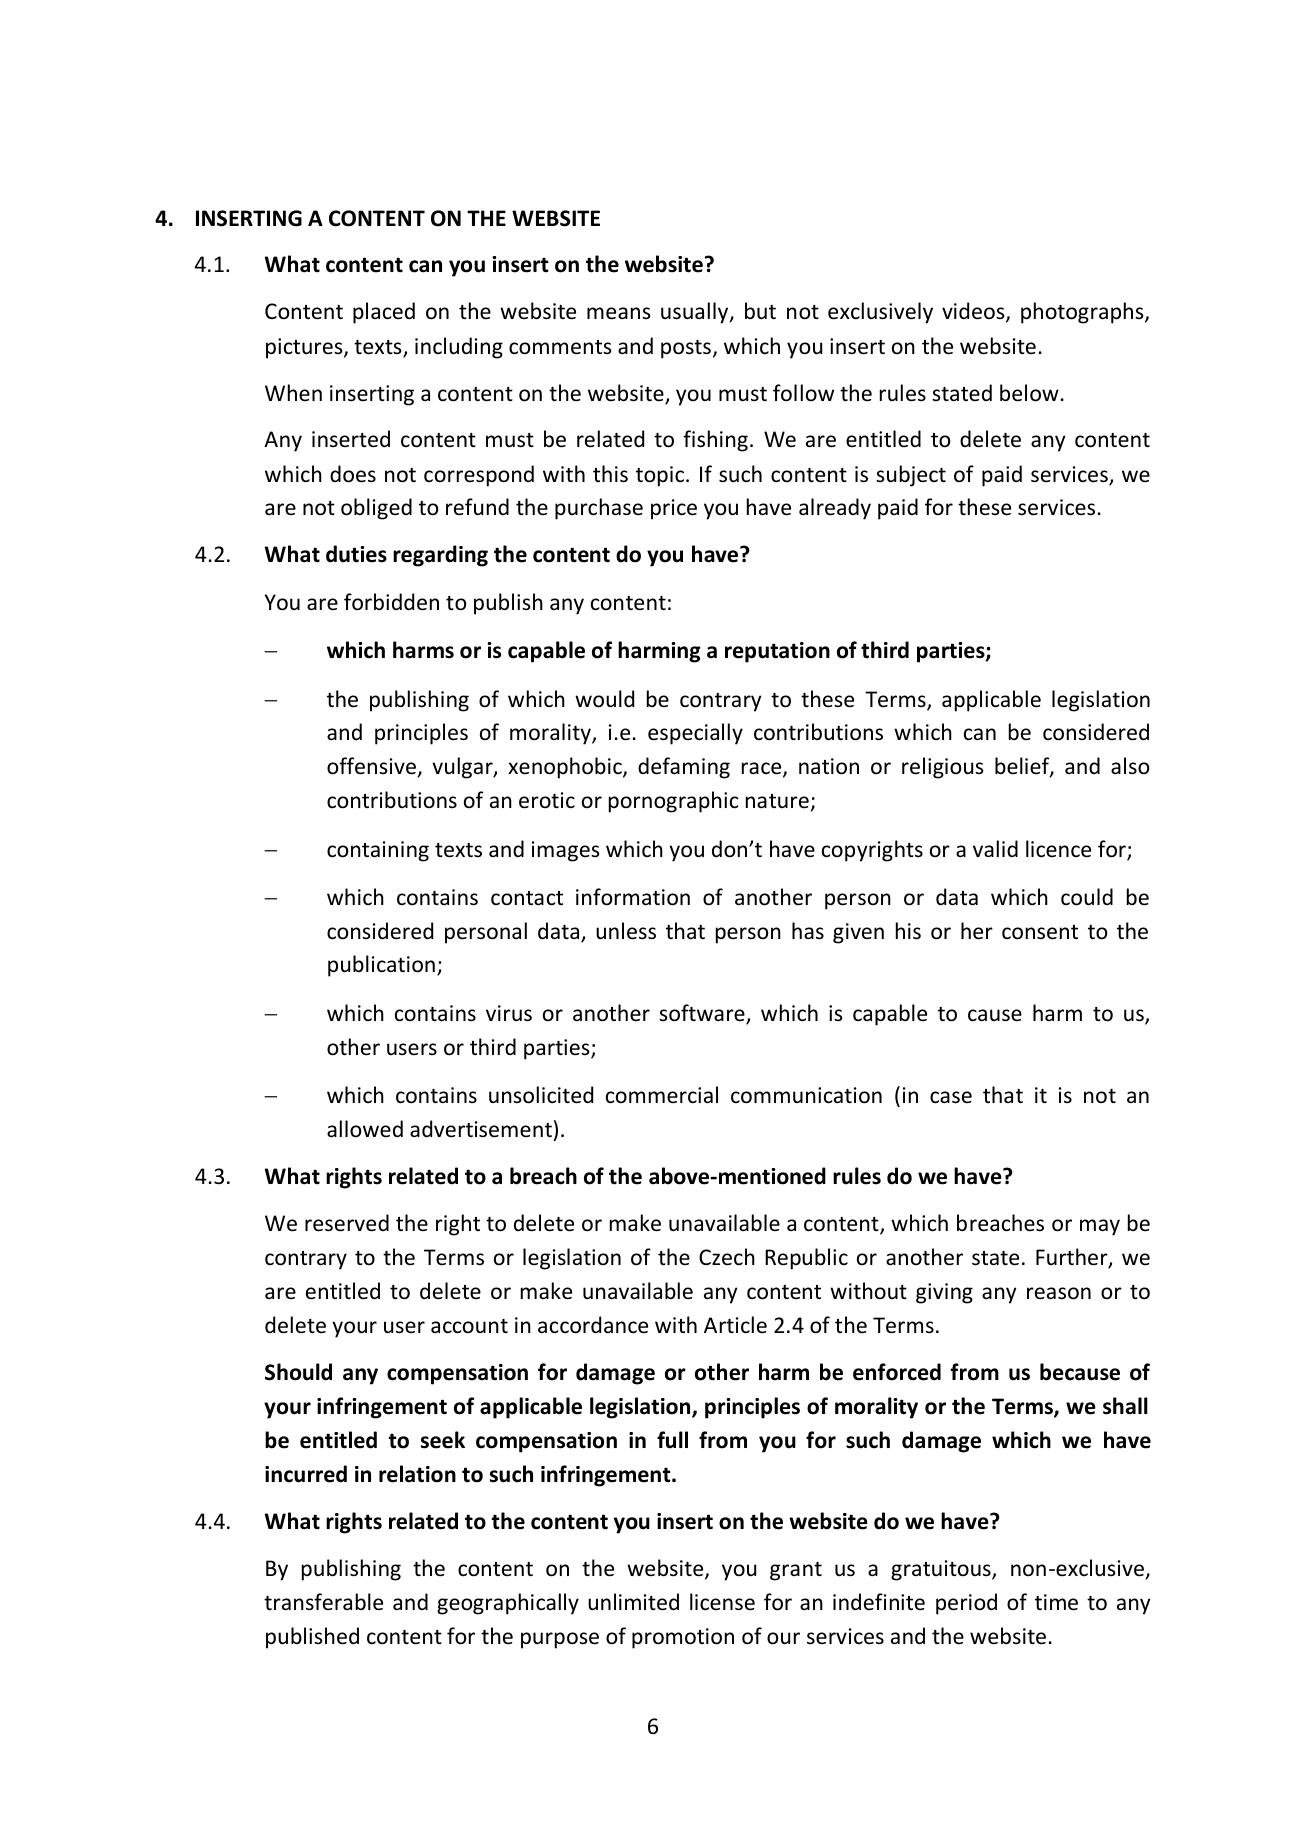  I want to click on below, so click(1029, 393).
